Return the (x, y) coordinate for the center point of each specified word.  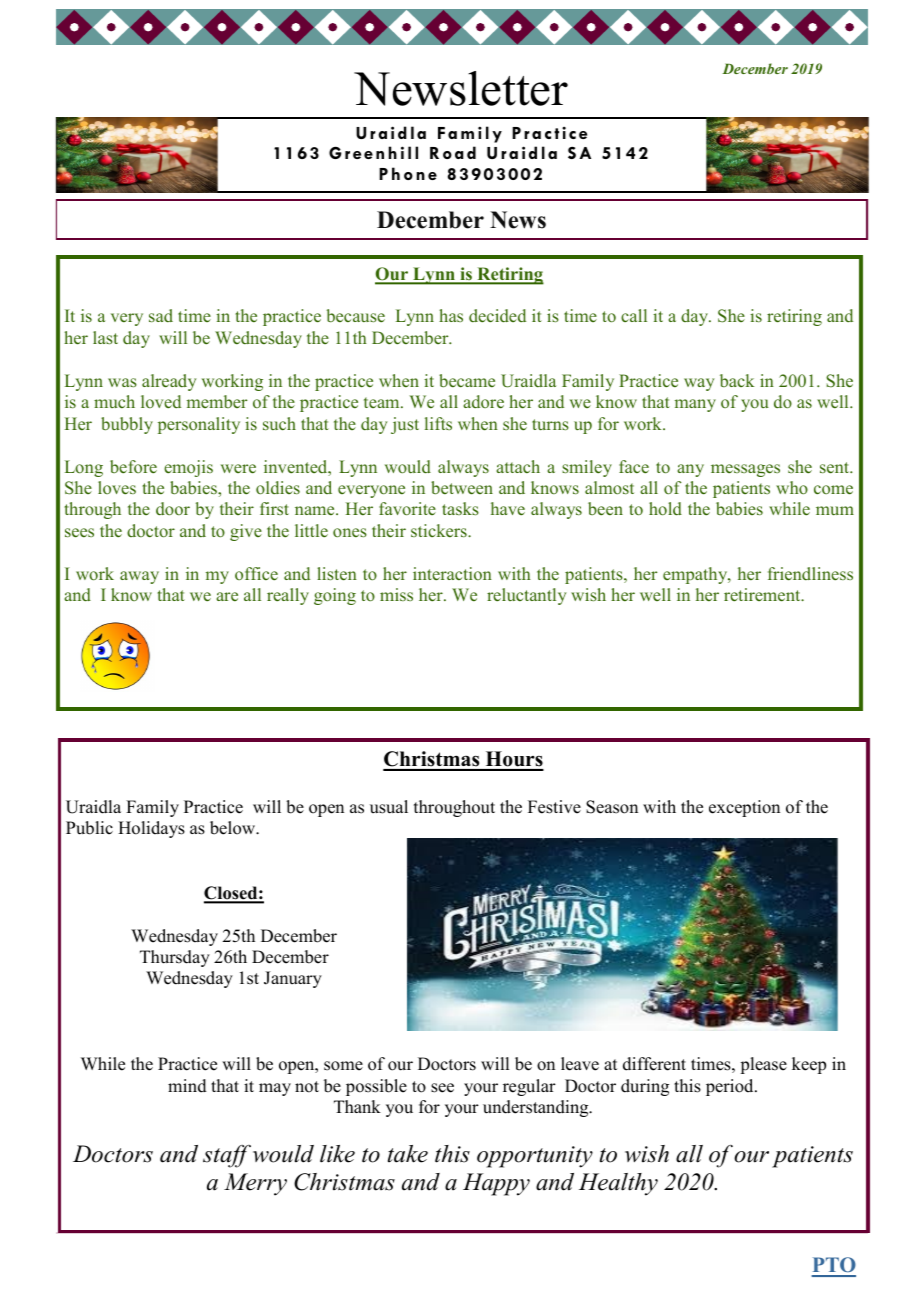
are (227, 596)
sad (161, 315)
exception (744, 808)
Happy (496, 1184)
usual (389, 807)
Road (453, 152)
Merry (255, 1184)
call (634, 315)
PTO (833, 1266)
